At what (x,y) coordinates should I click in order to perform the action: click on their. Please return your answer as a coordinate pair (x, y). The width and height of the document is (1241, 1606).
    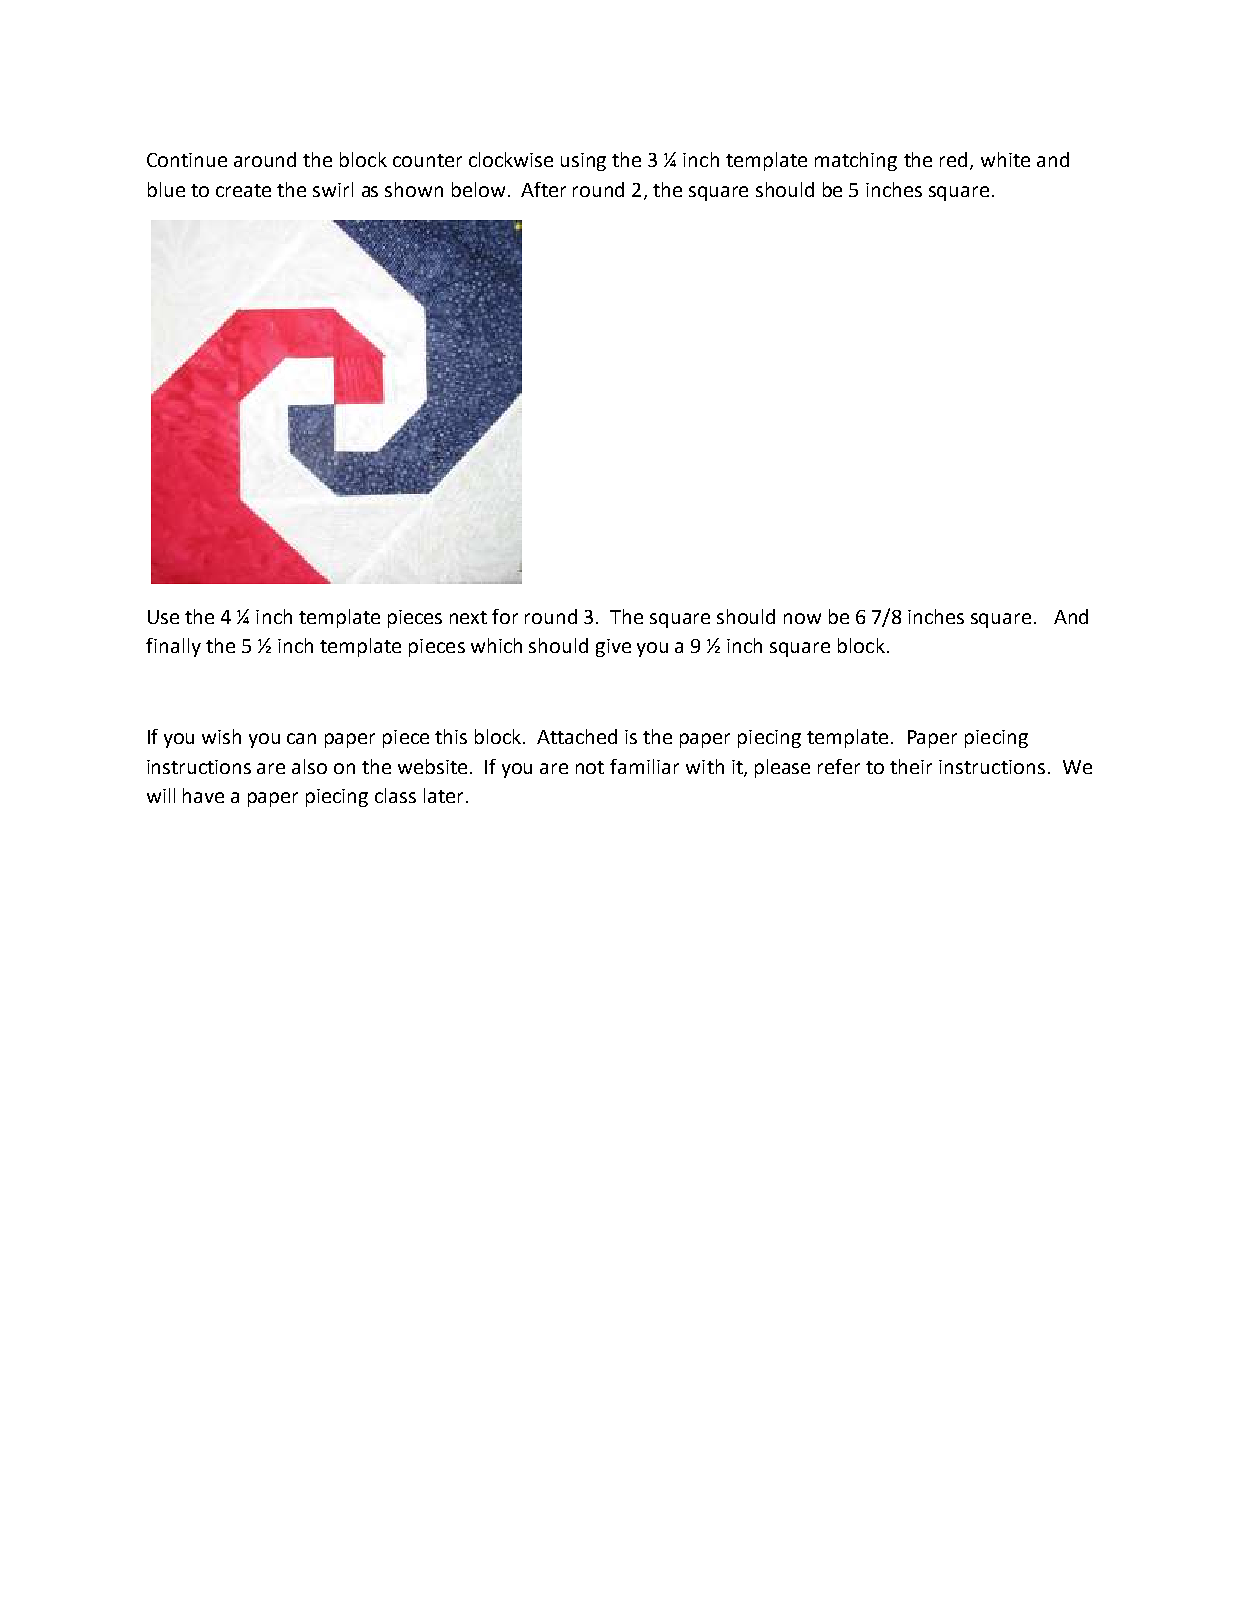
    Looking at the image, I should click on (911, 766).
